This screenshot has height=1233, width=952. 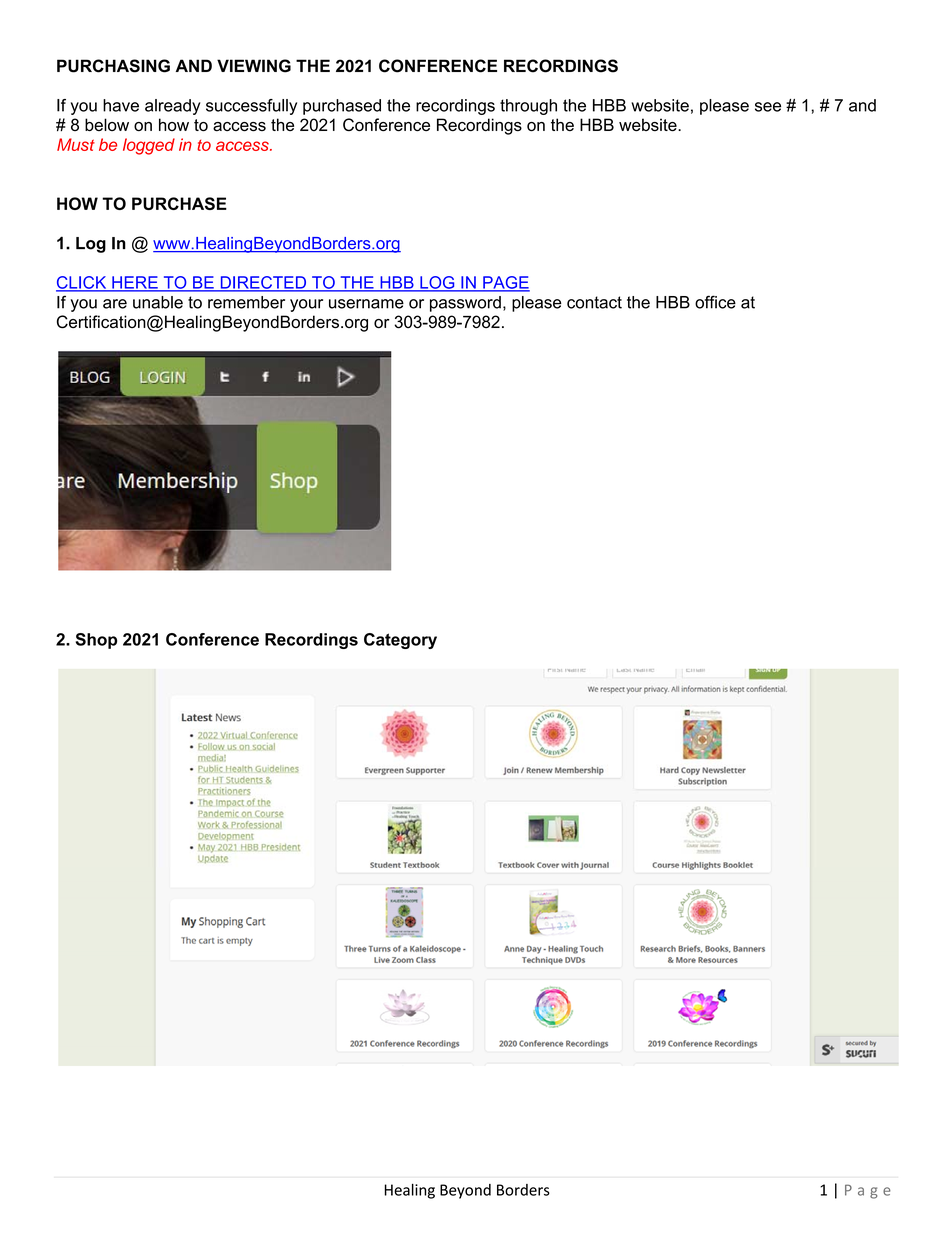 What do you see at coordinates (96, 641) in the screenshot?
I see `Shop` at bounding box center [96, 641].
